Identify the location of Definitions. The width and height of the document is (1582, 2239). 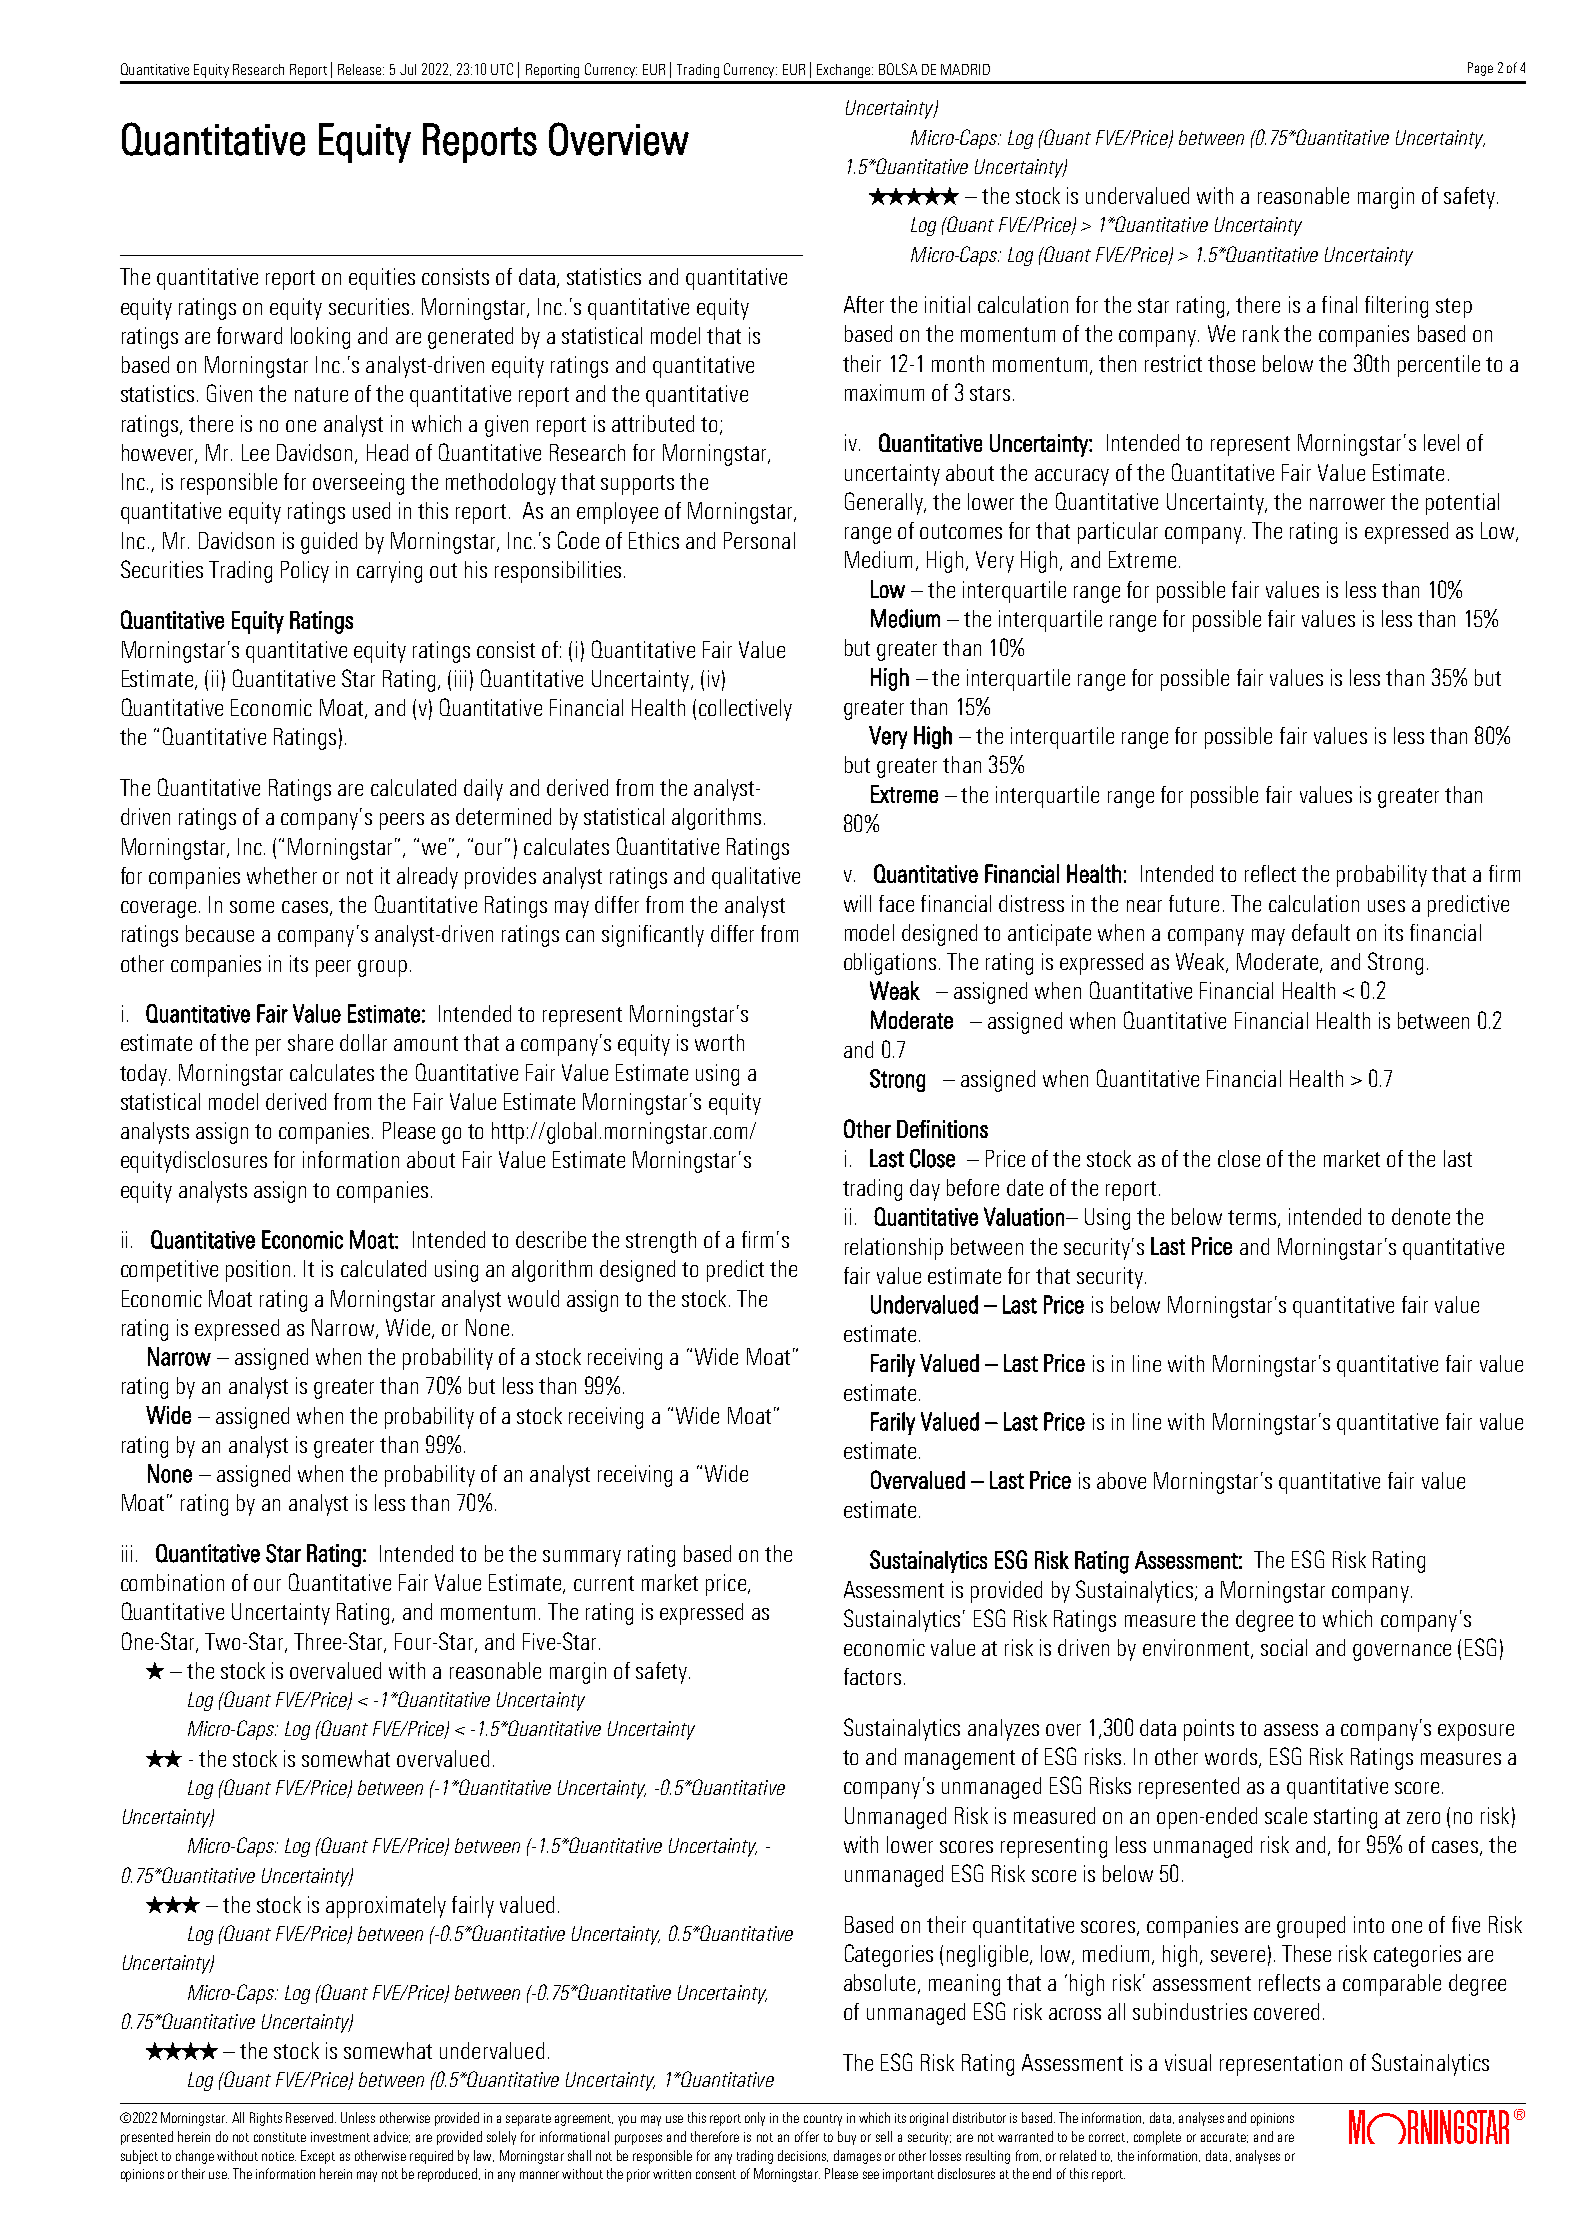
(942, 1129).
